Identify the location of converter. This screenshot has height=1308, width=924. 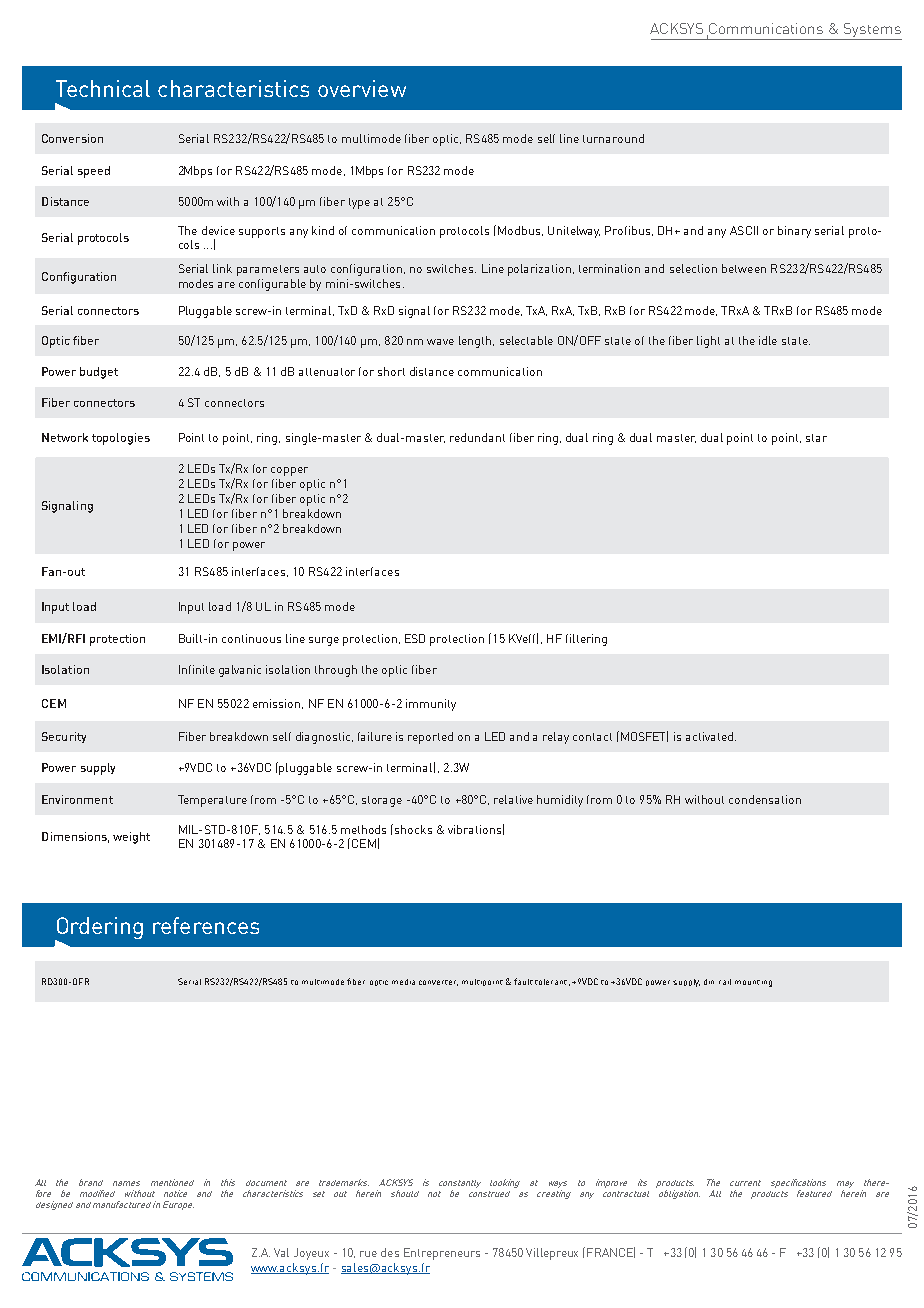
(438, 983).
